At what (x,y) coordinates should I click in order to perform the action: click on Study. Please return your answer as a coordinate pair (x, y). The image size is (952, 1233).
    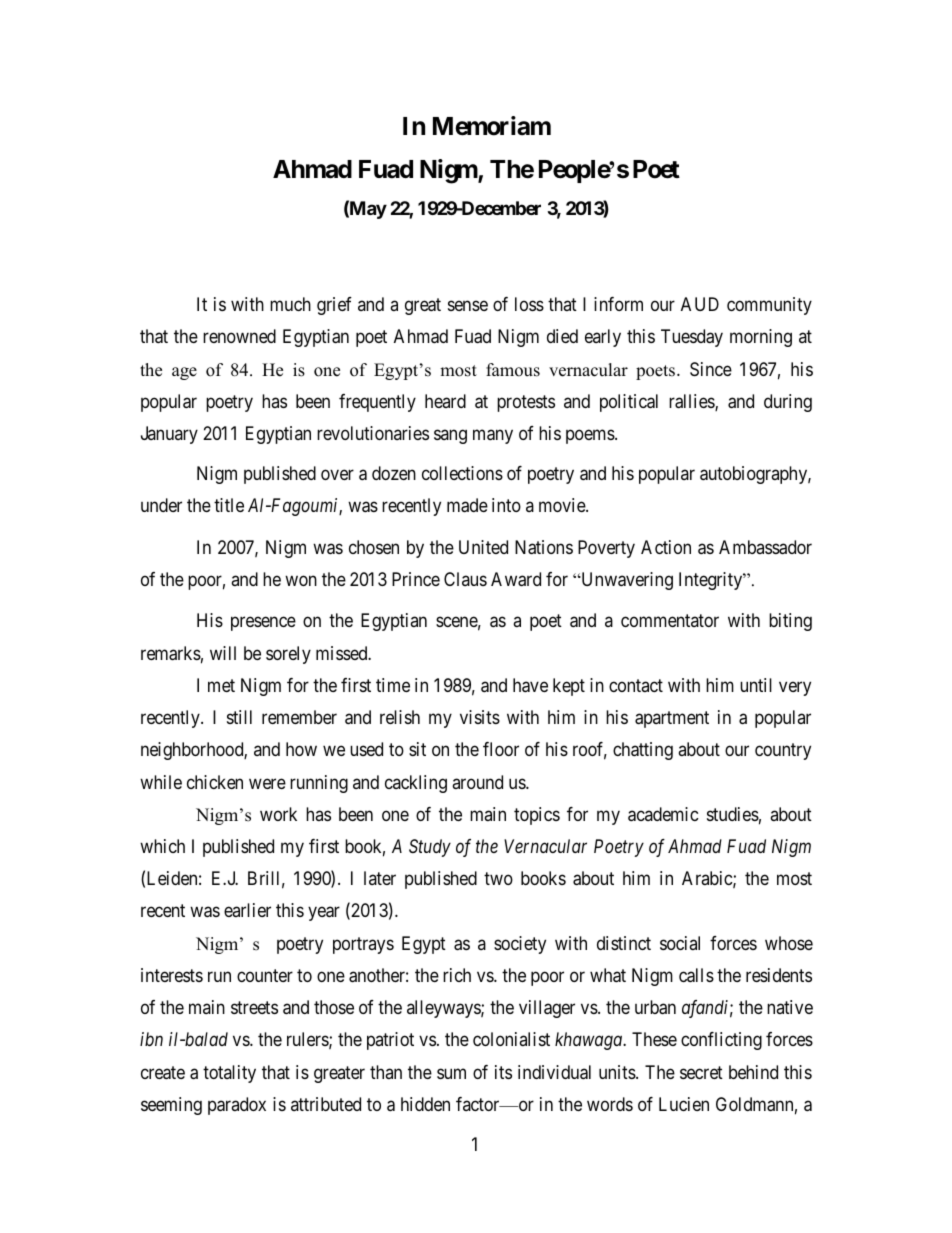
    Looking at the image, I should click on (430, 848).
